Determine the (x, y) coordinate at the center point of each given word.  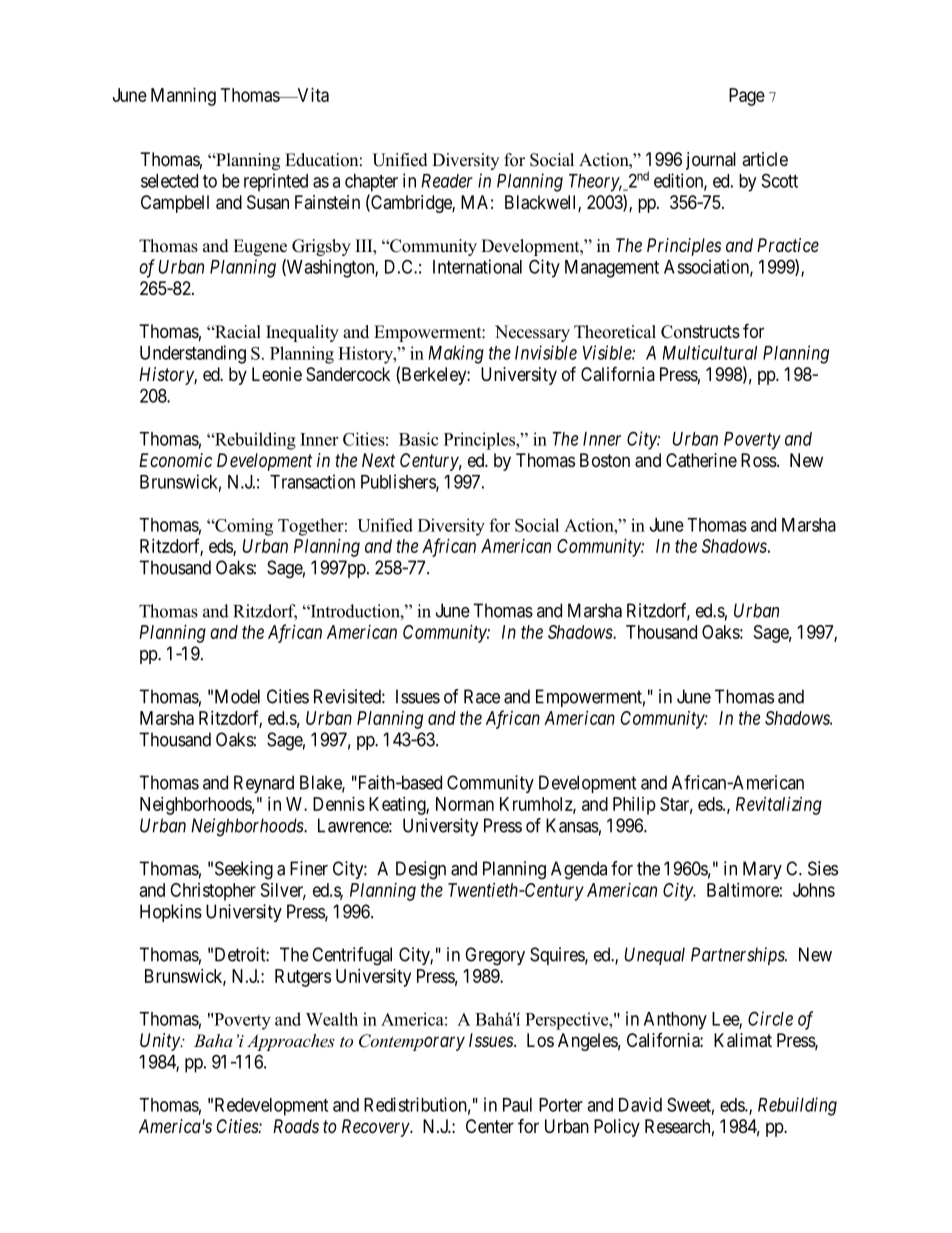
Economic (175, 460)
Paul (517, 1105)
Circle (770, 1018)
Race (482, 696)
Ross (759, 460)
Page (747, 97)
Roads (296, 1126)
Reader (447, 181)
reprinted (276, 182)
